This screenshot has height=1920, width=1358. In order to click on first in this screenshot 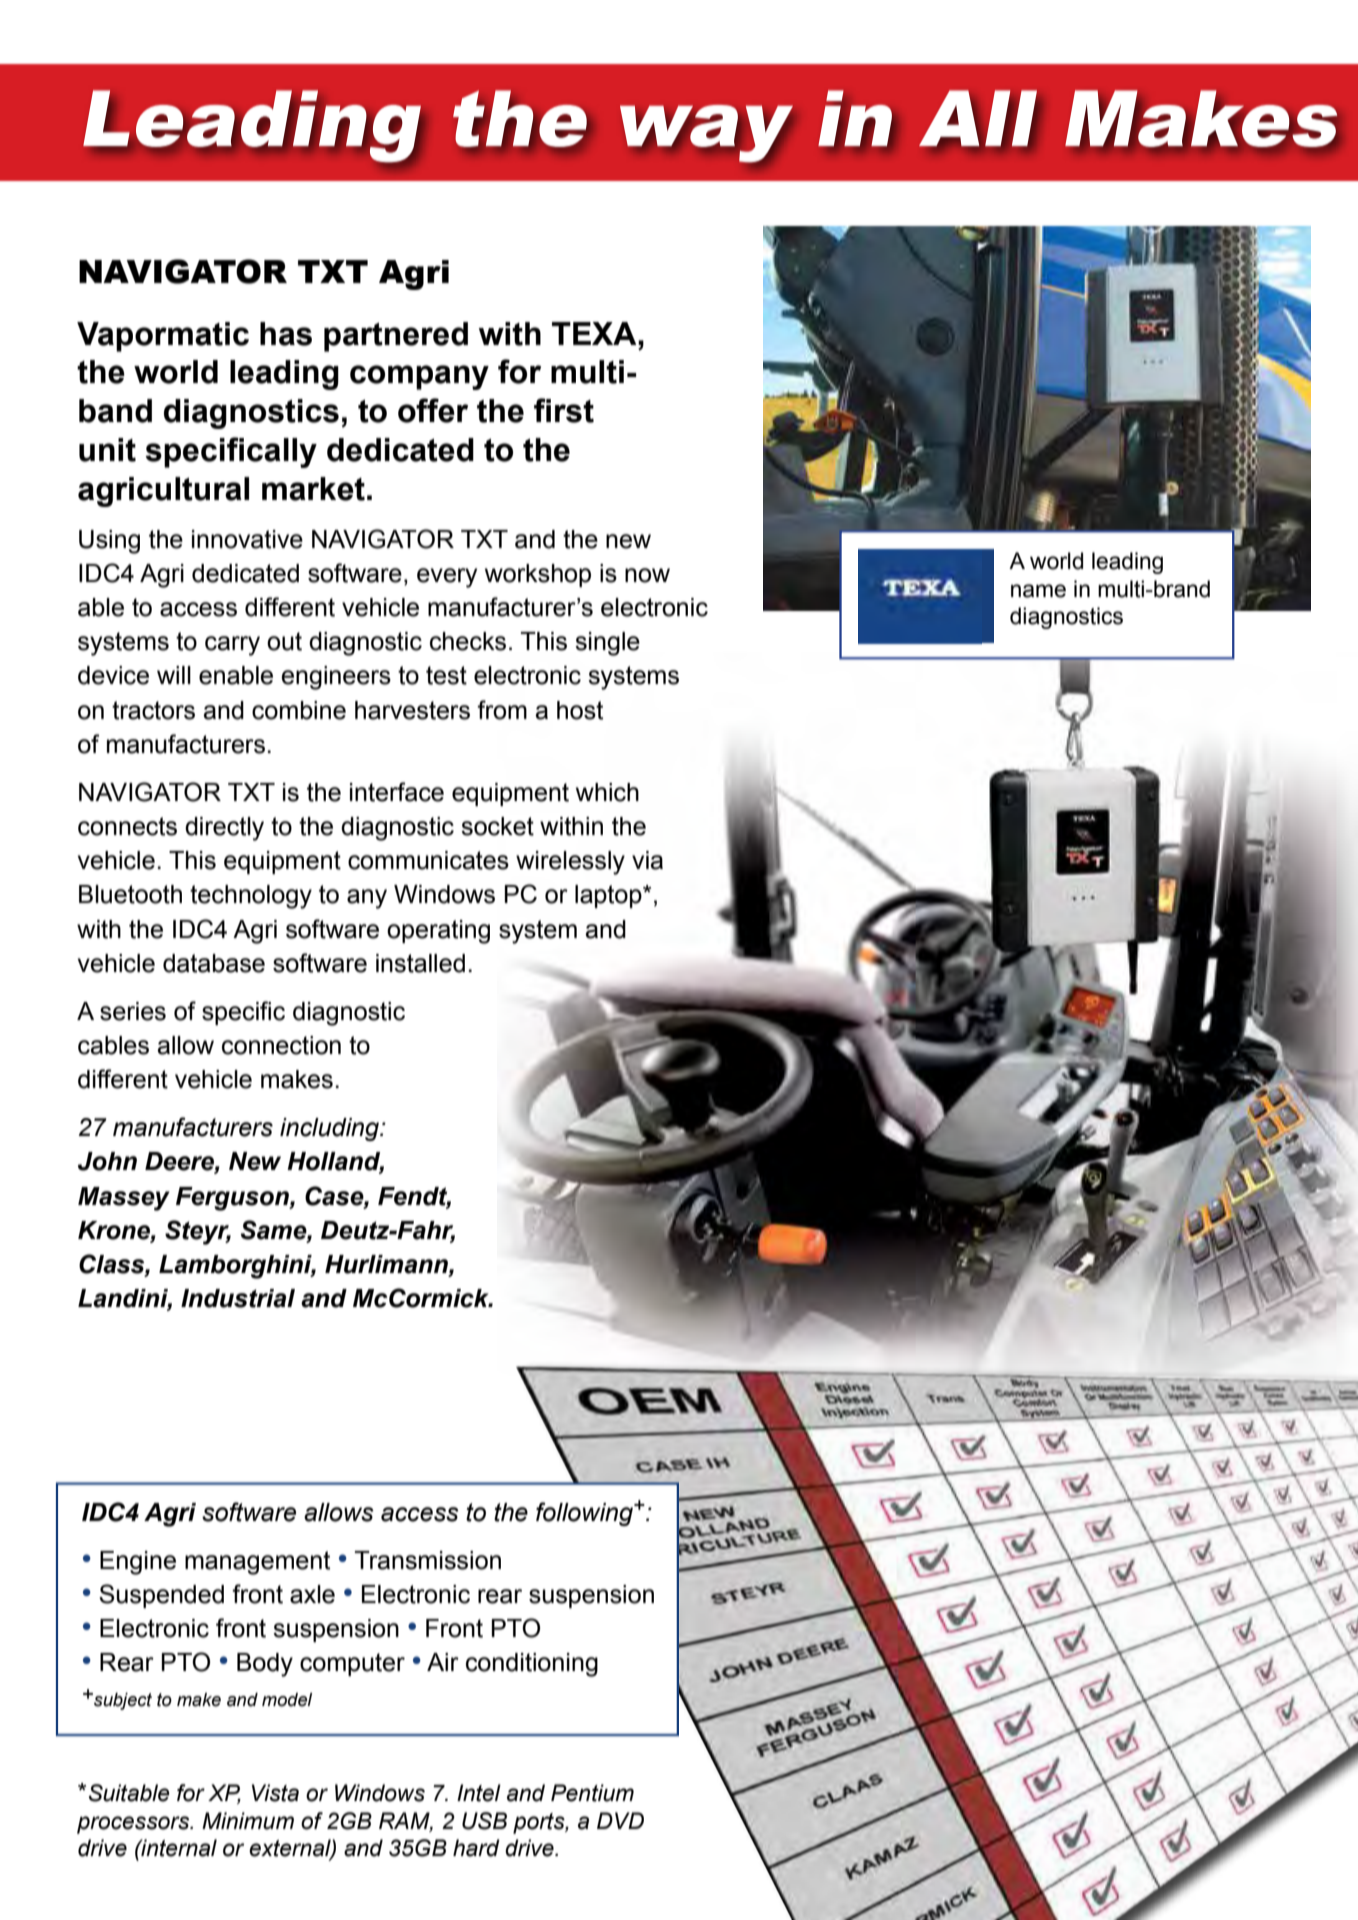, I will do `click(564, 410)`.
